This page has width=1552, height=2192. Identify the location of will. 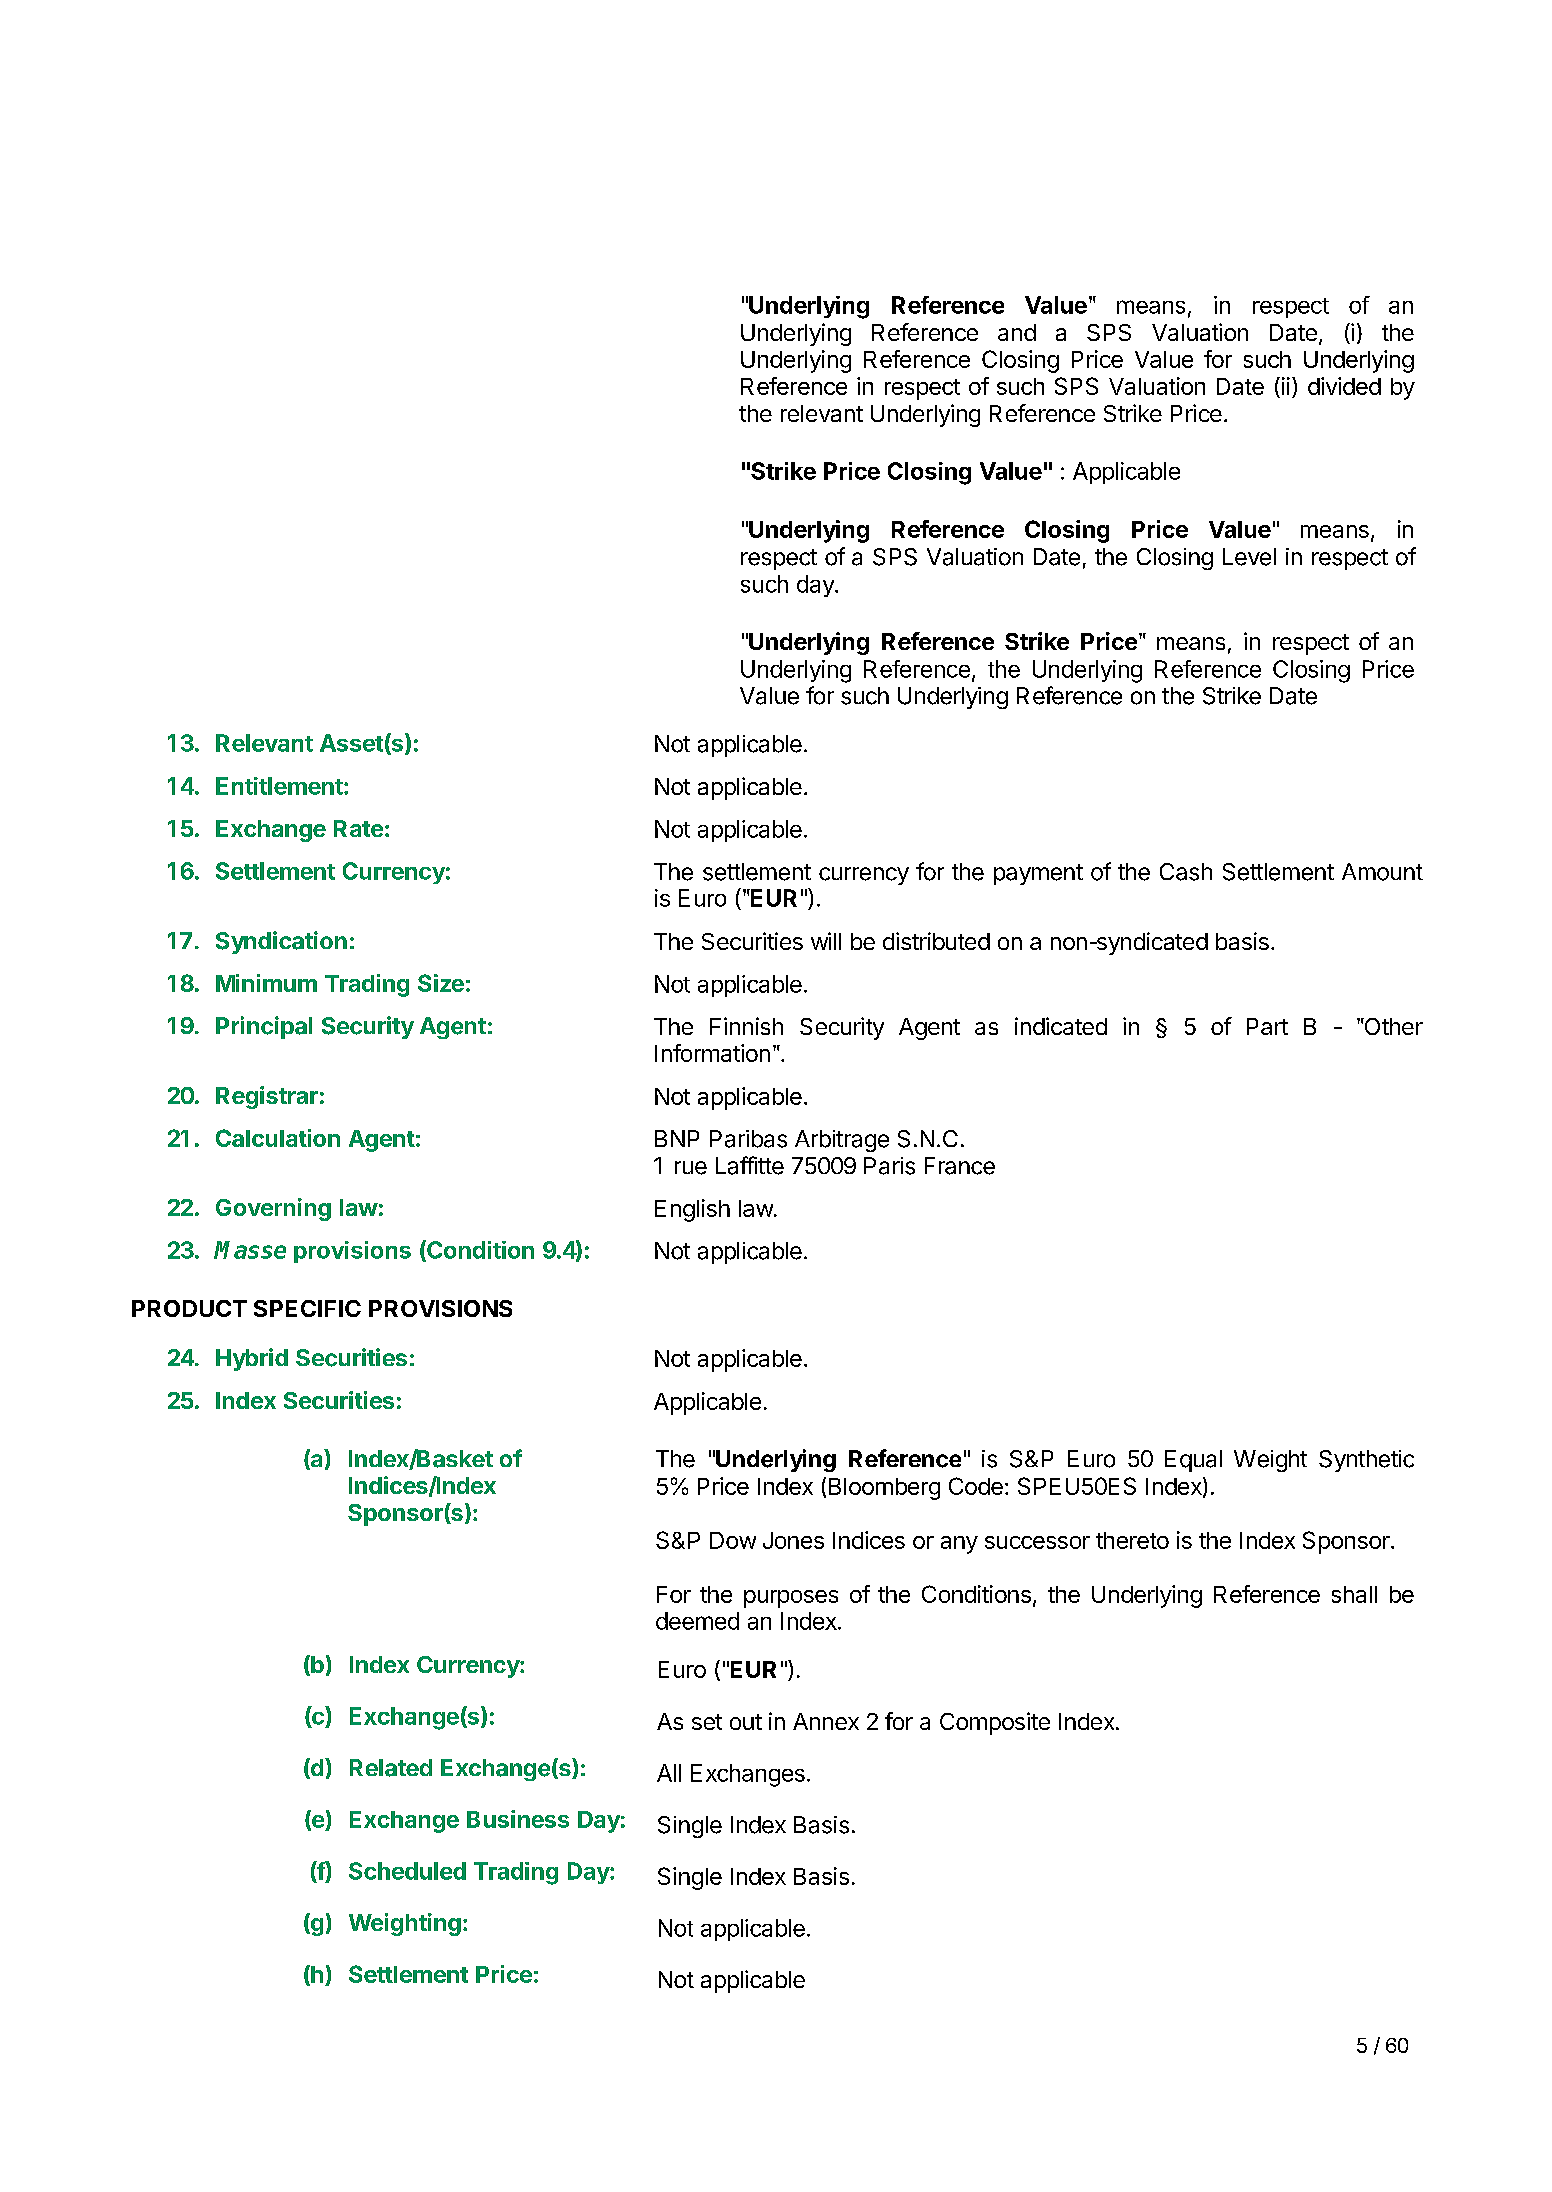
(826, 941).
